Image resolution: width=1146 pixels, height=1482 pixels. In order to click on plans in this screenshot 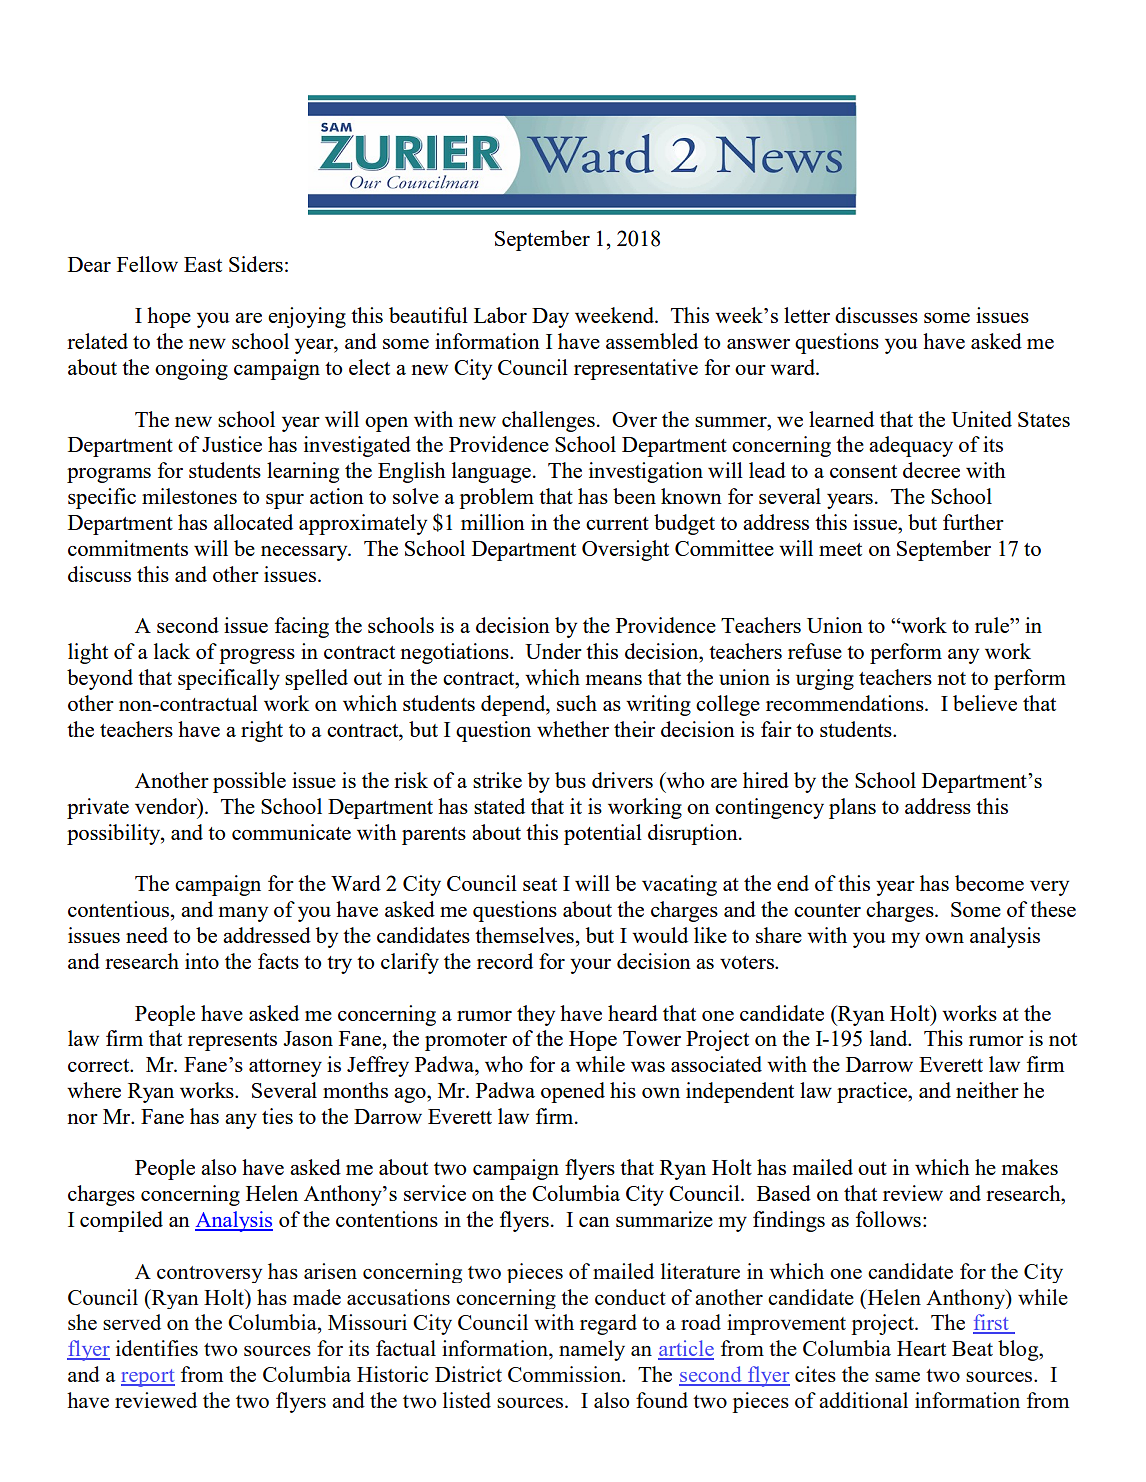, I will do `click(852, 808)`.
